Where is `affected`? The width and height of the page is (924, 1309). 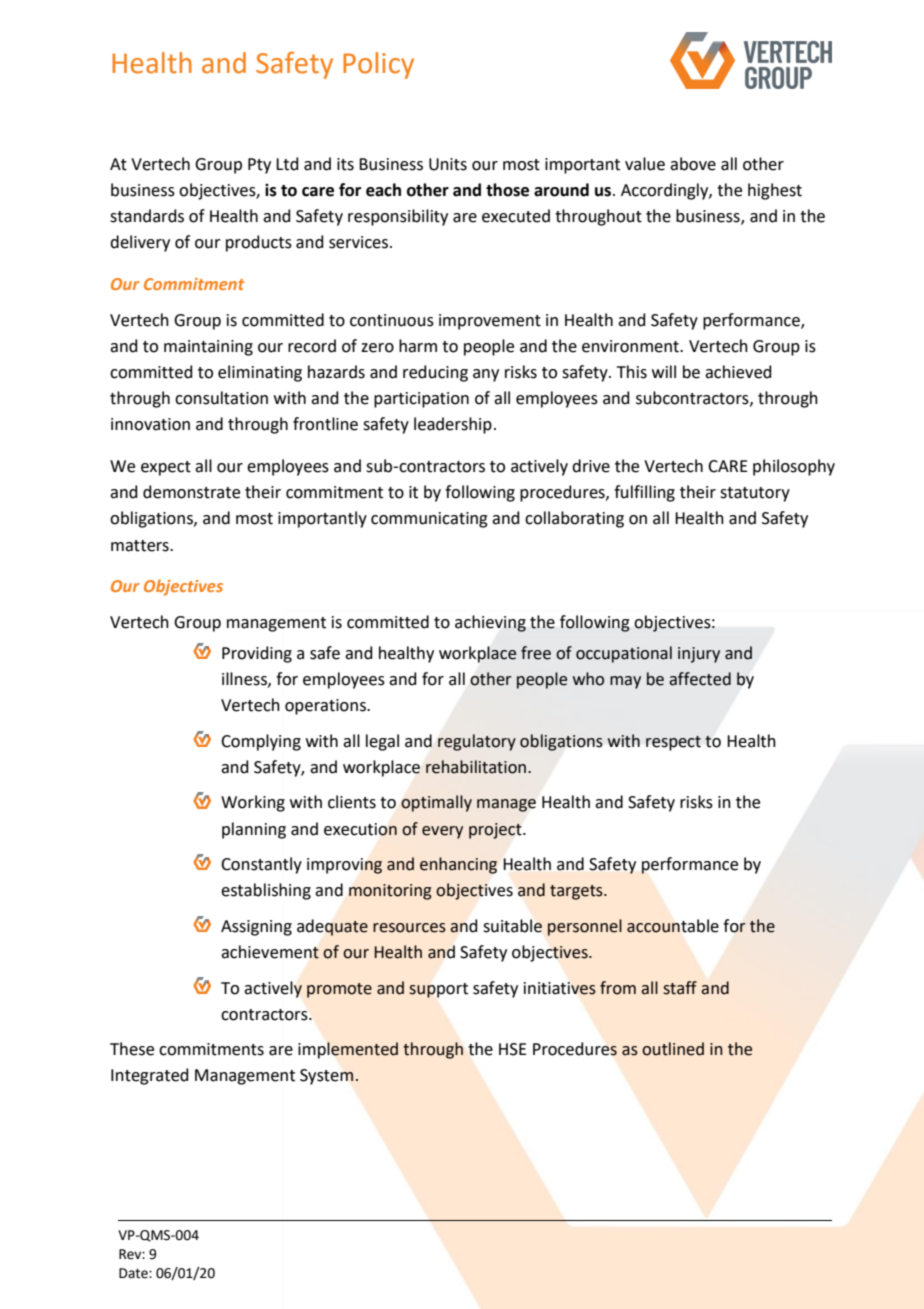
affected is located at coordinates (700, 679).
